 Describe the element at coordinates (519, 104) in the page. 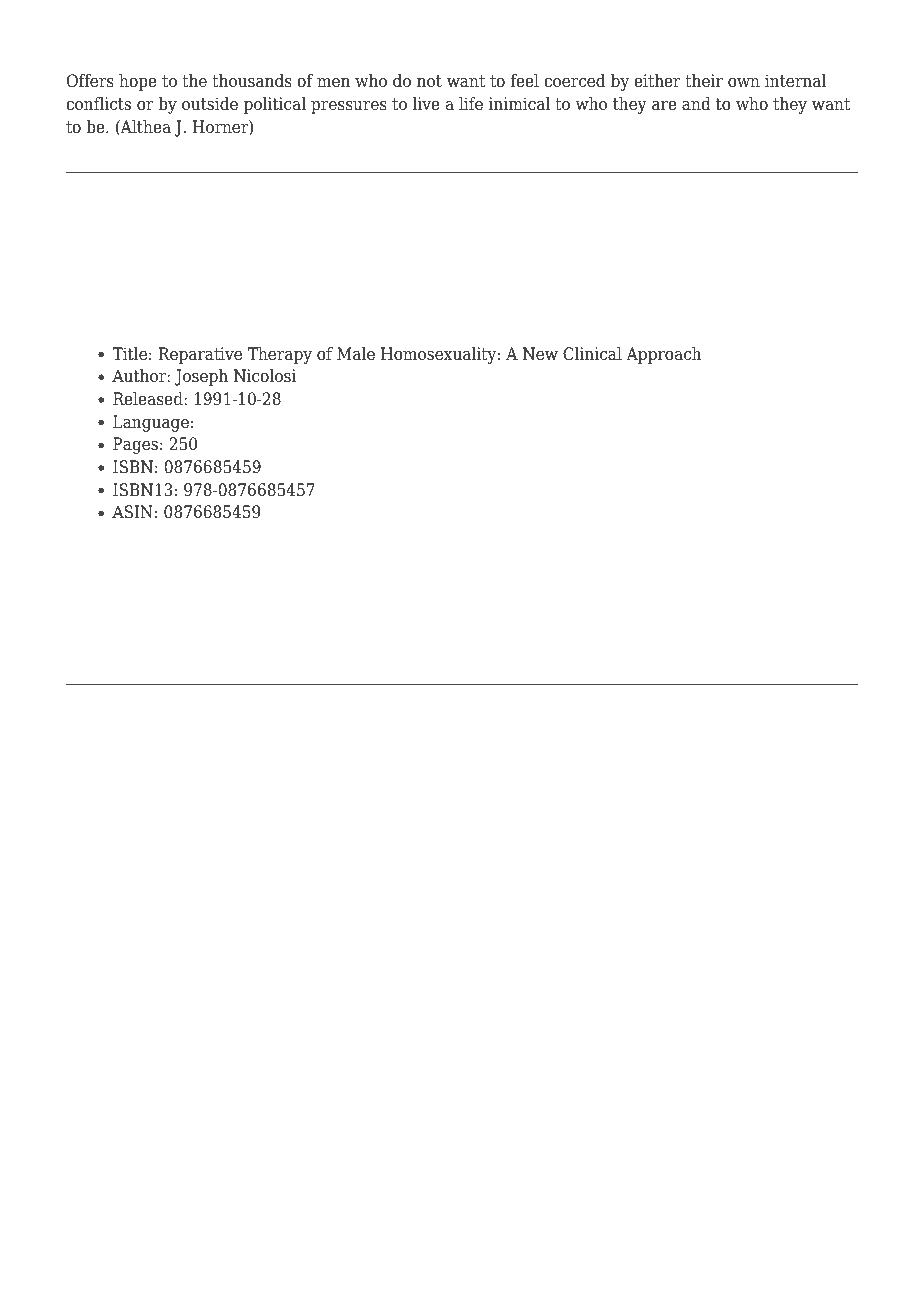

I see `inimical` at that location.
